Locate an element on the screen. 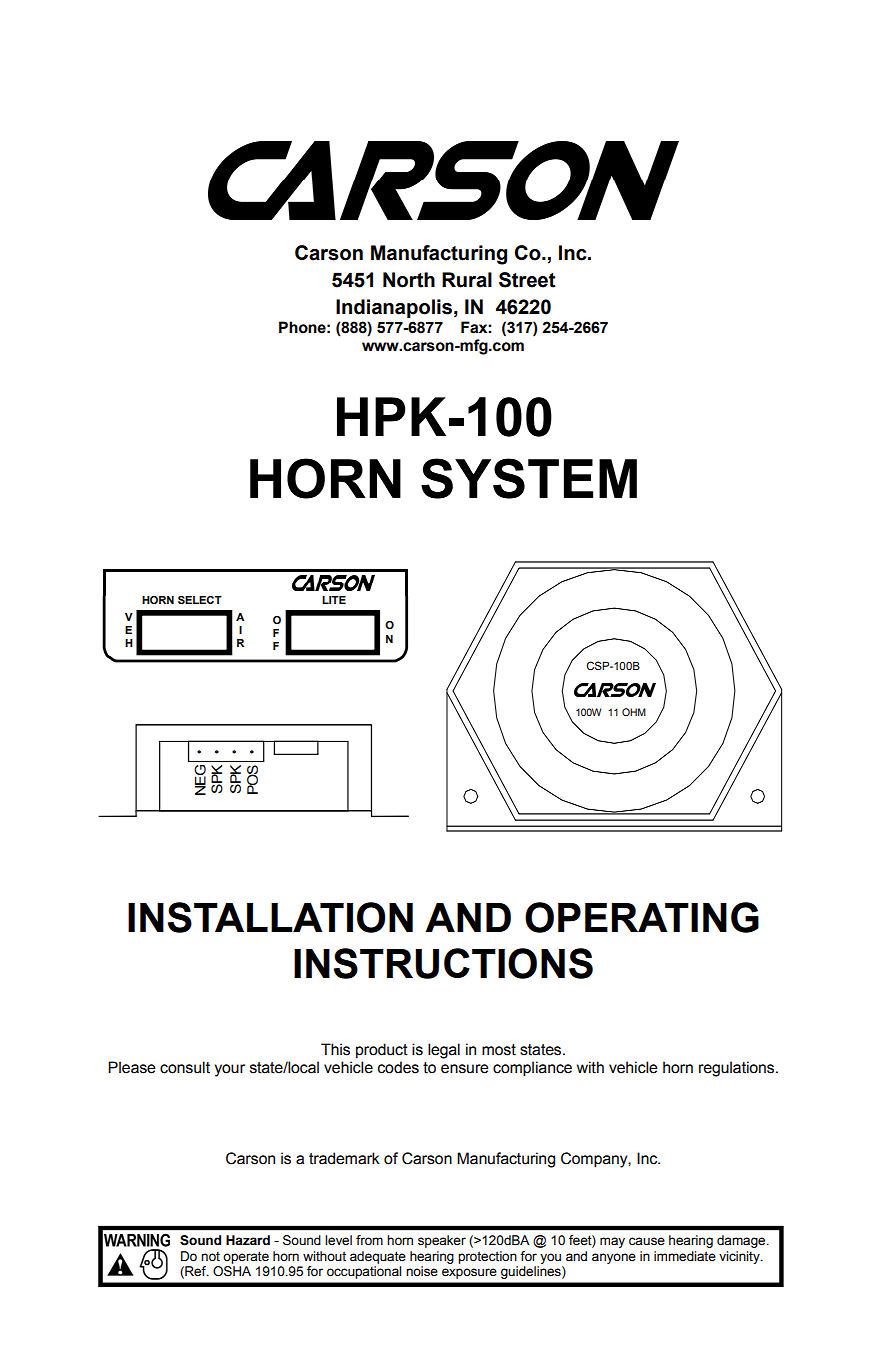 The height and width of the screenshot is (1372, 887). Rural is located at coordinates (467, 280).
